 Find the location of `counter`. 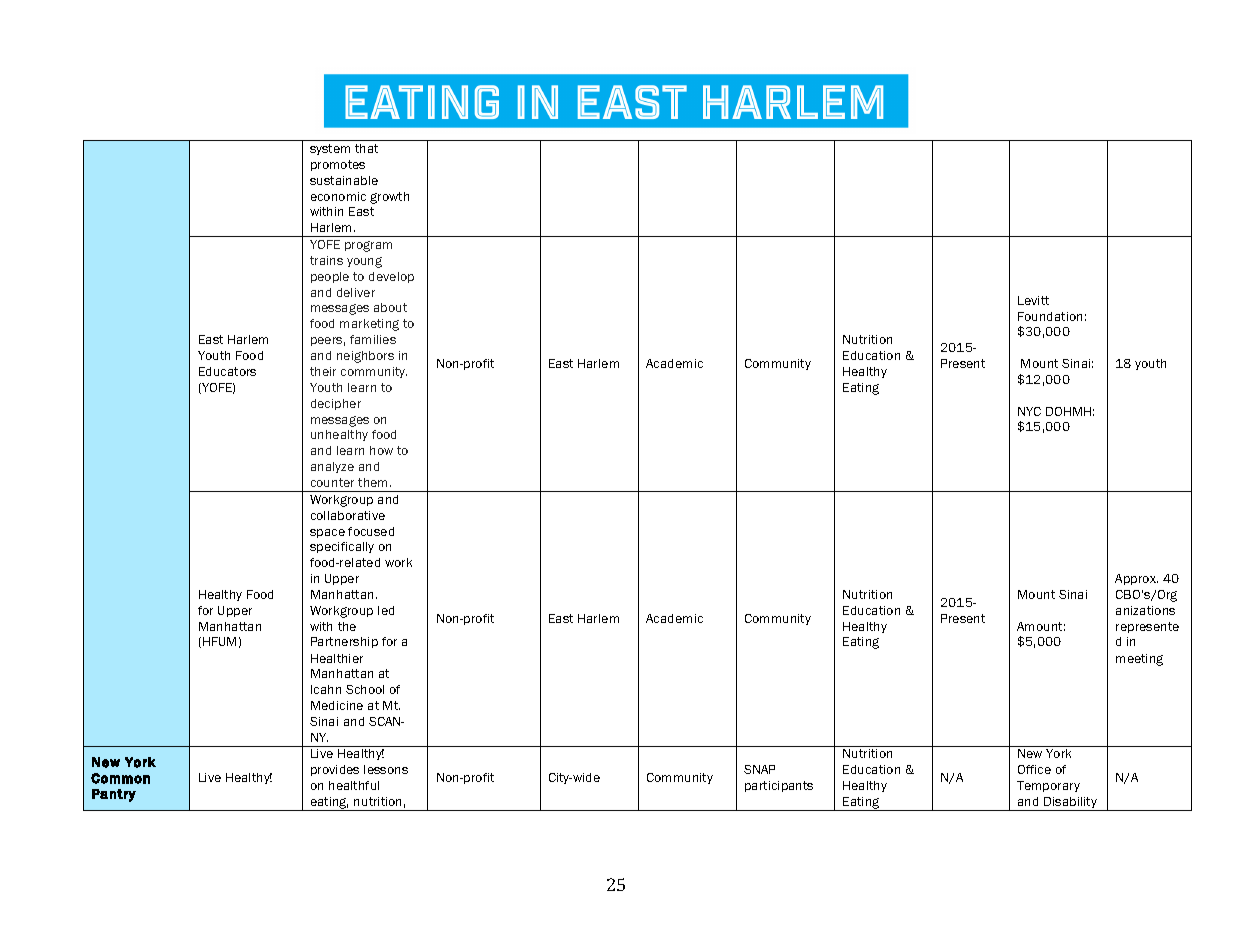

counter is located at coordinates (332, 482).
